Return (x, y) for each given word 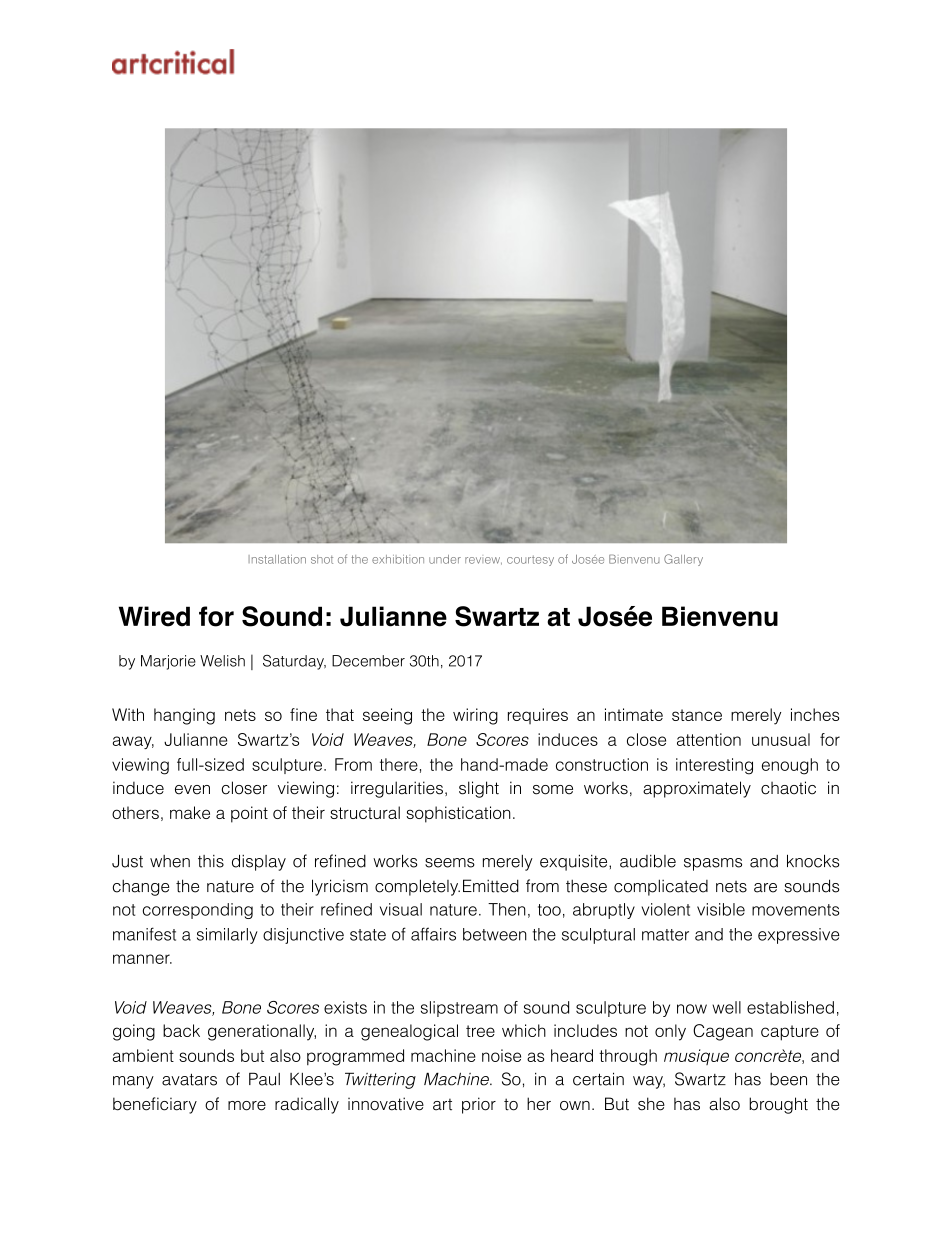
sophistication (458, 814)
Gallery (683, 560)
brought (778, 1105)
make (190, 812)
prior (479, 1105)
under (445, 559)
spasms (713, 864)
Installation (277, 559)
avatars (189, 1079)
